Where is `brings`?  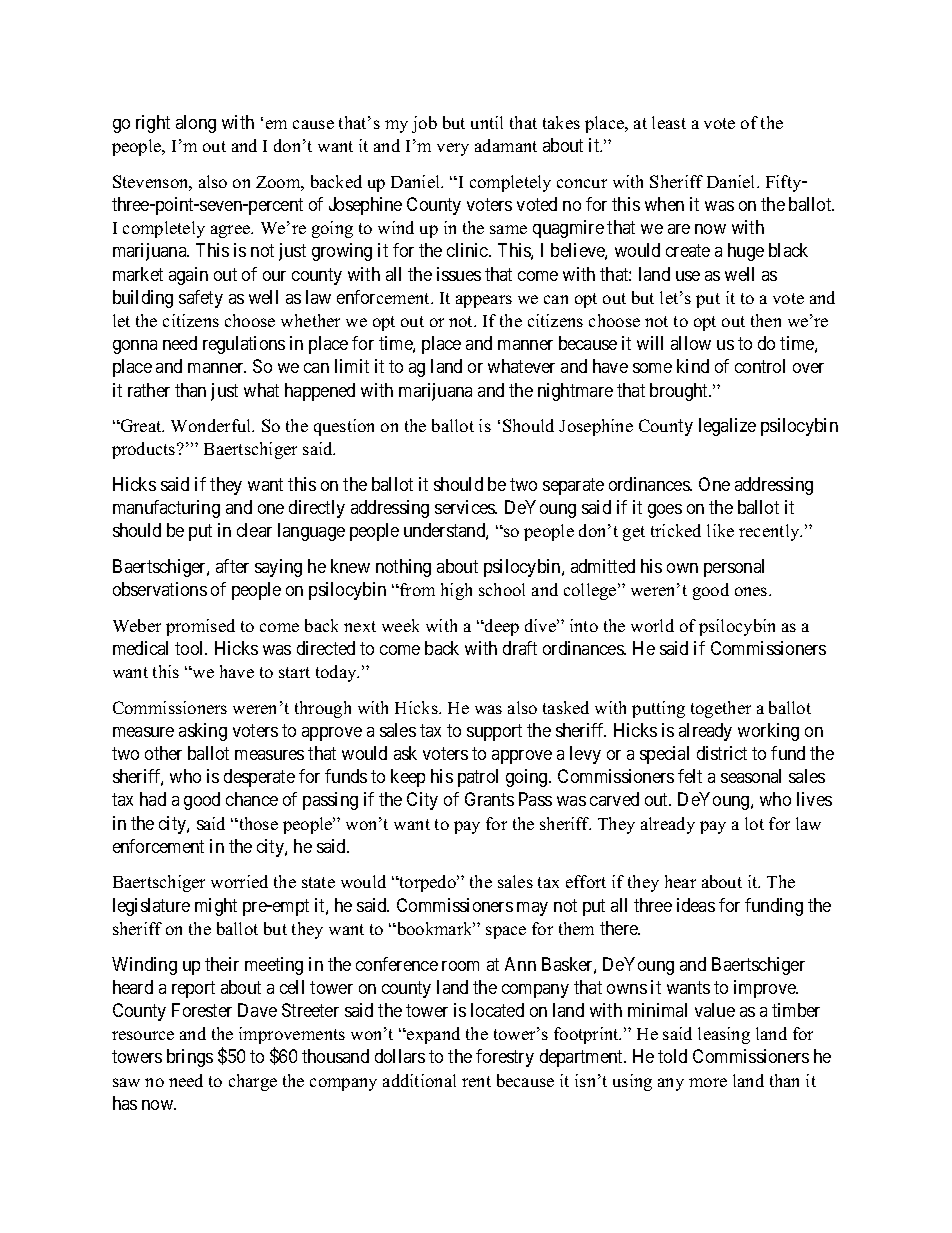
brings is located at coordinates (190, 1058).
